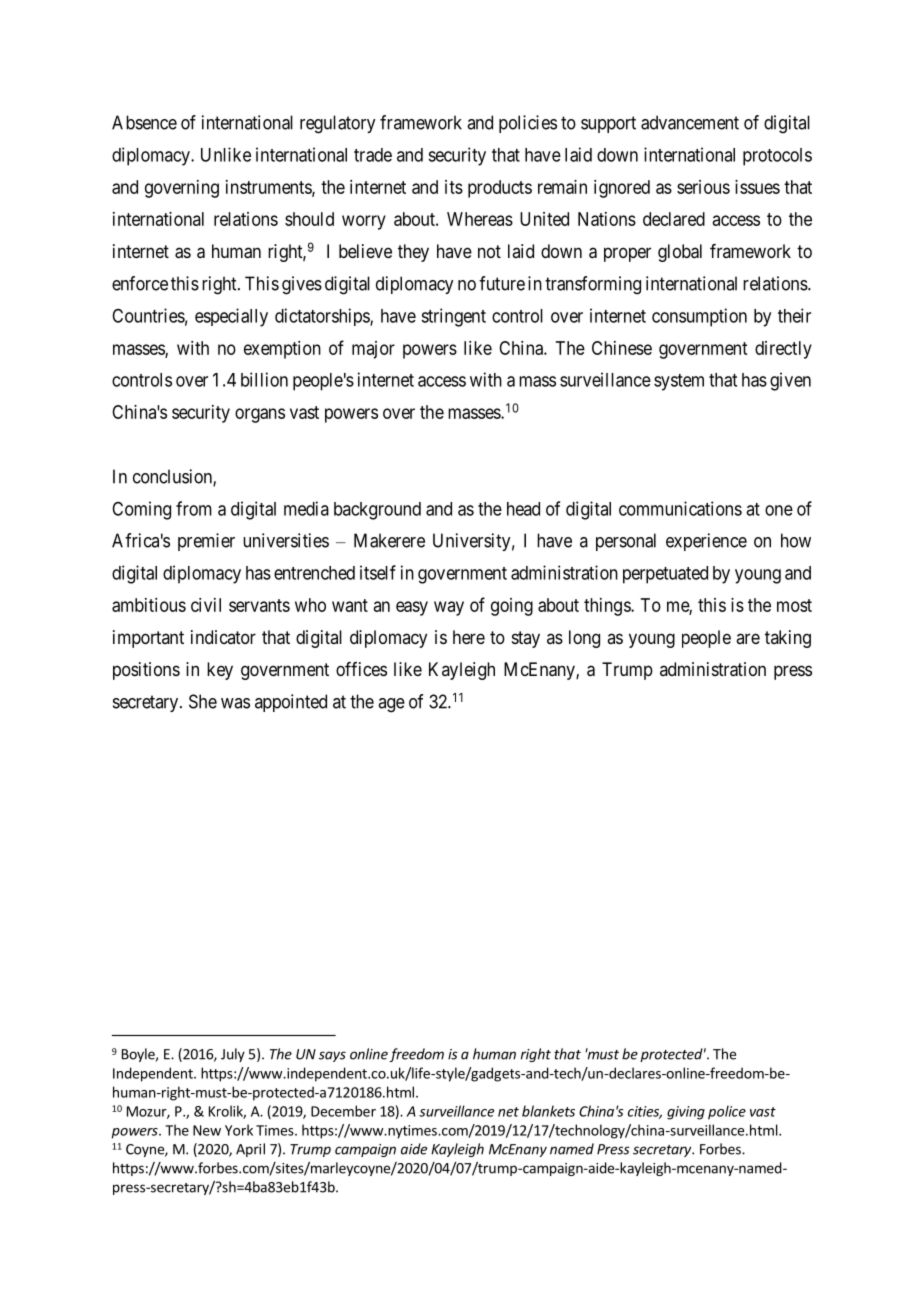 Image resolution: width=924 pixels, height=1308 pixels. Describe the element at coordinates (548, 1111) in the page. I see `blankets` at that location.
